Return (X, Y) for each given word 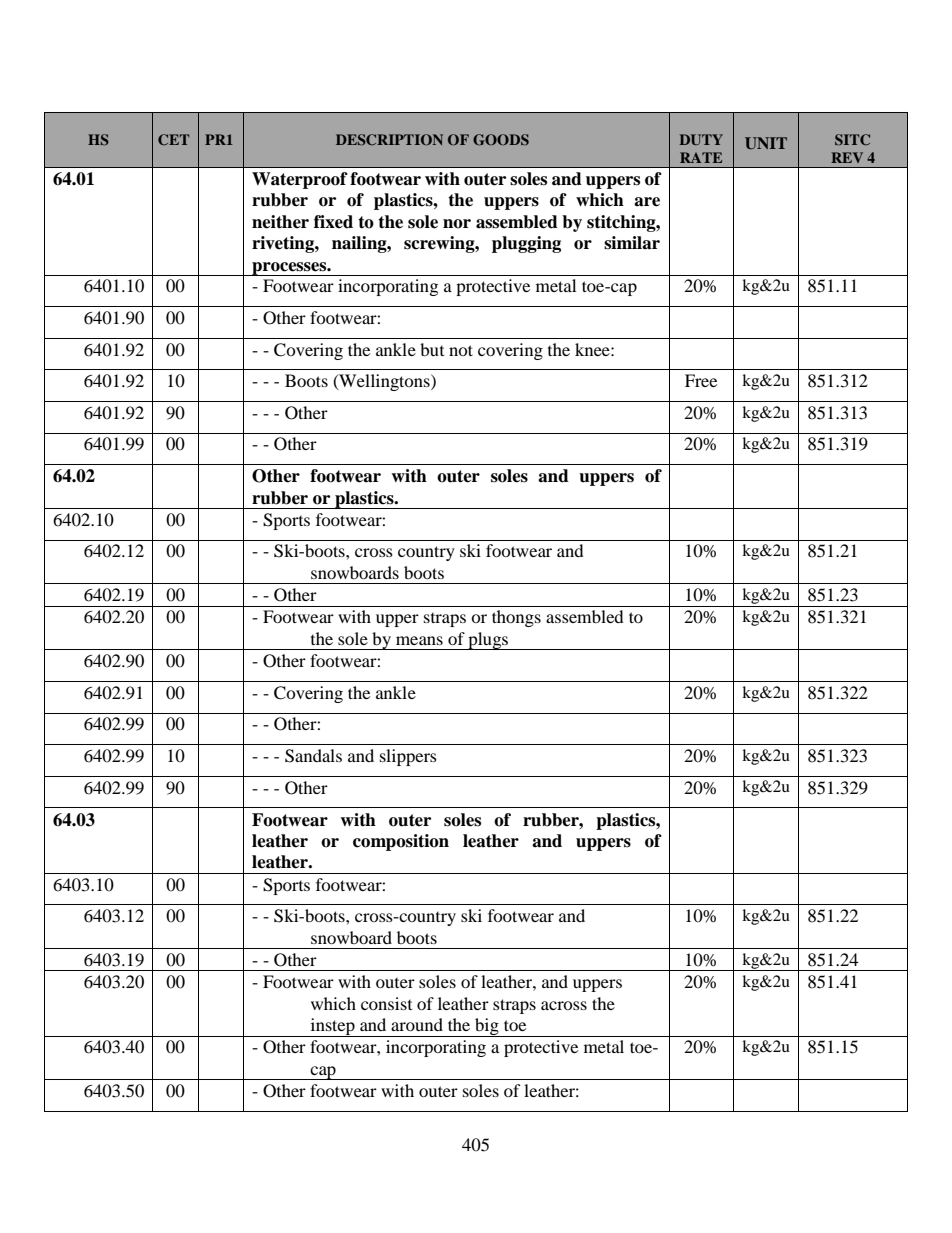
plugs (488, 641)
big (487, 1027)
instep (332, 1027)
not (461, 350)
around (417, 1024)
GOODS (501, 140)
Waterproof (300, 180)
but (432, 349)
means (419, 640)
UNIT (766, 143)
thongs (516, 618)
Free (701, 380)
